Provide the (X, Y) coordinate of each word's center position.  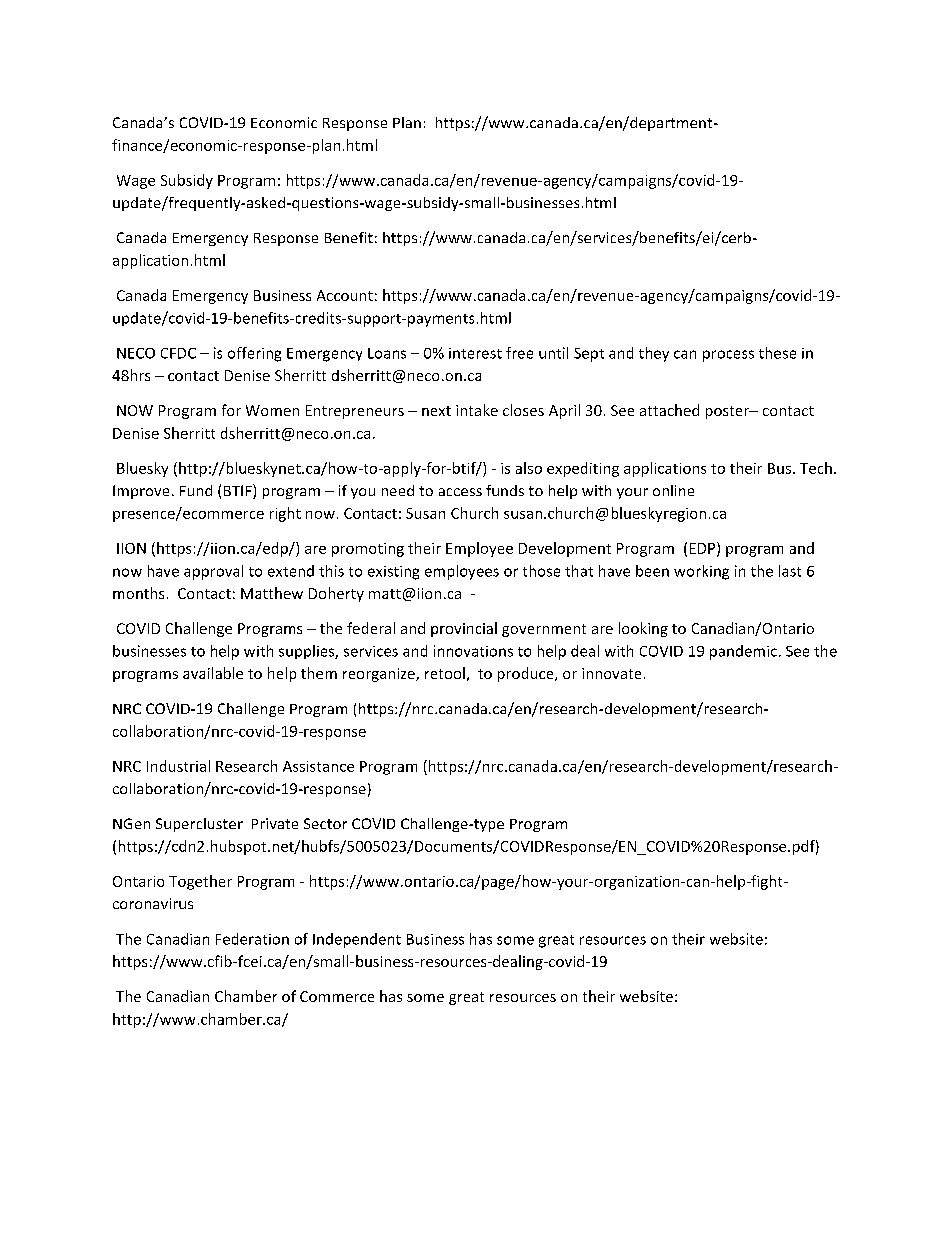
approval (213, 572)
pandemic (743, 652)
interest (475, 353)
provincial (464, 629)
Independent (357, 940)
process (728, 356)
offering (254, 354)
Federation (252, 939)
